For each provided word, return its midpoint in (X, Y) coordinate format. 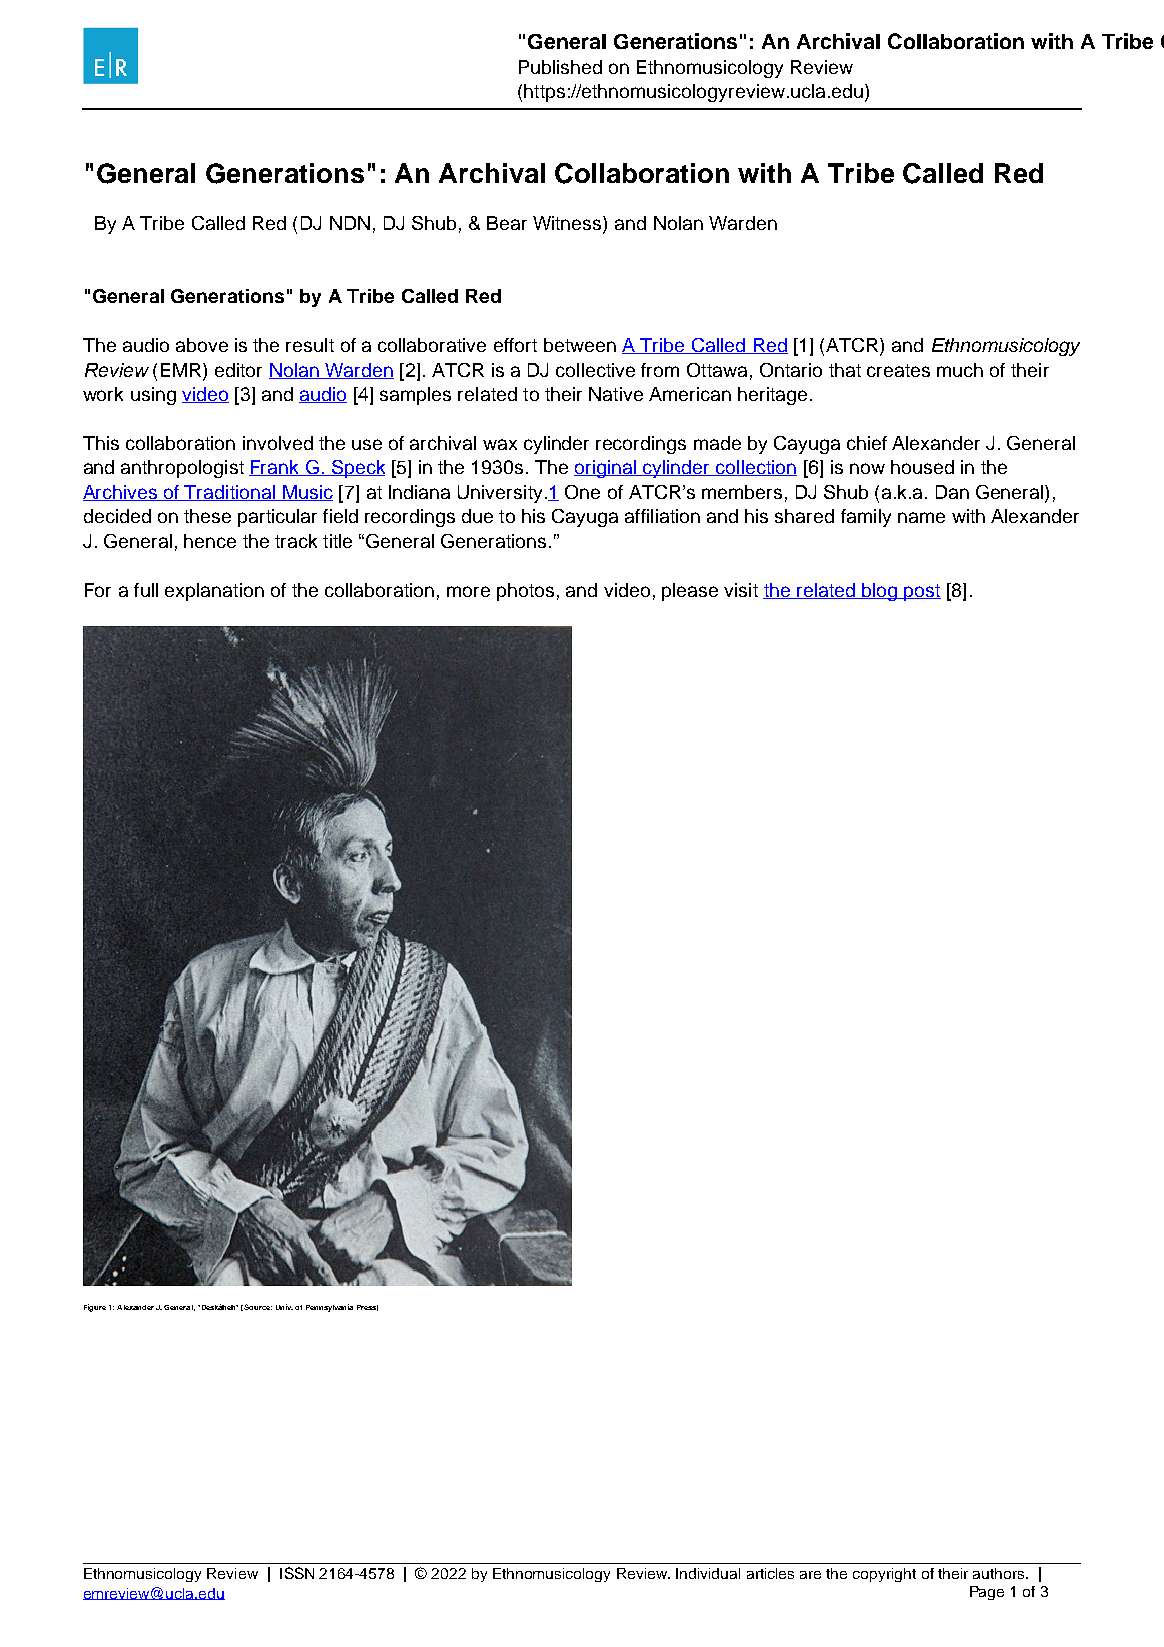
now (867, 468)
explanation (214, 592)
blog (880, 592)
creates (898, 370)
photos (525, 592)
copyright (884, 1575)
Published (560, 67)
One (582, 492)
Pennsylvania (329, 1308)
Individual (708, 1573)
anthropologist (182, 469)
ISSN (297, 1573)
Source (258, 1307)
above (202, 345)
